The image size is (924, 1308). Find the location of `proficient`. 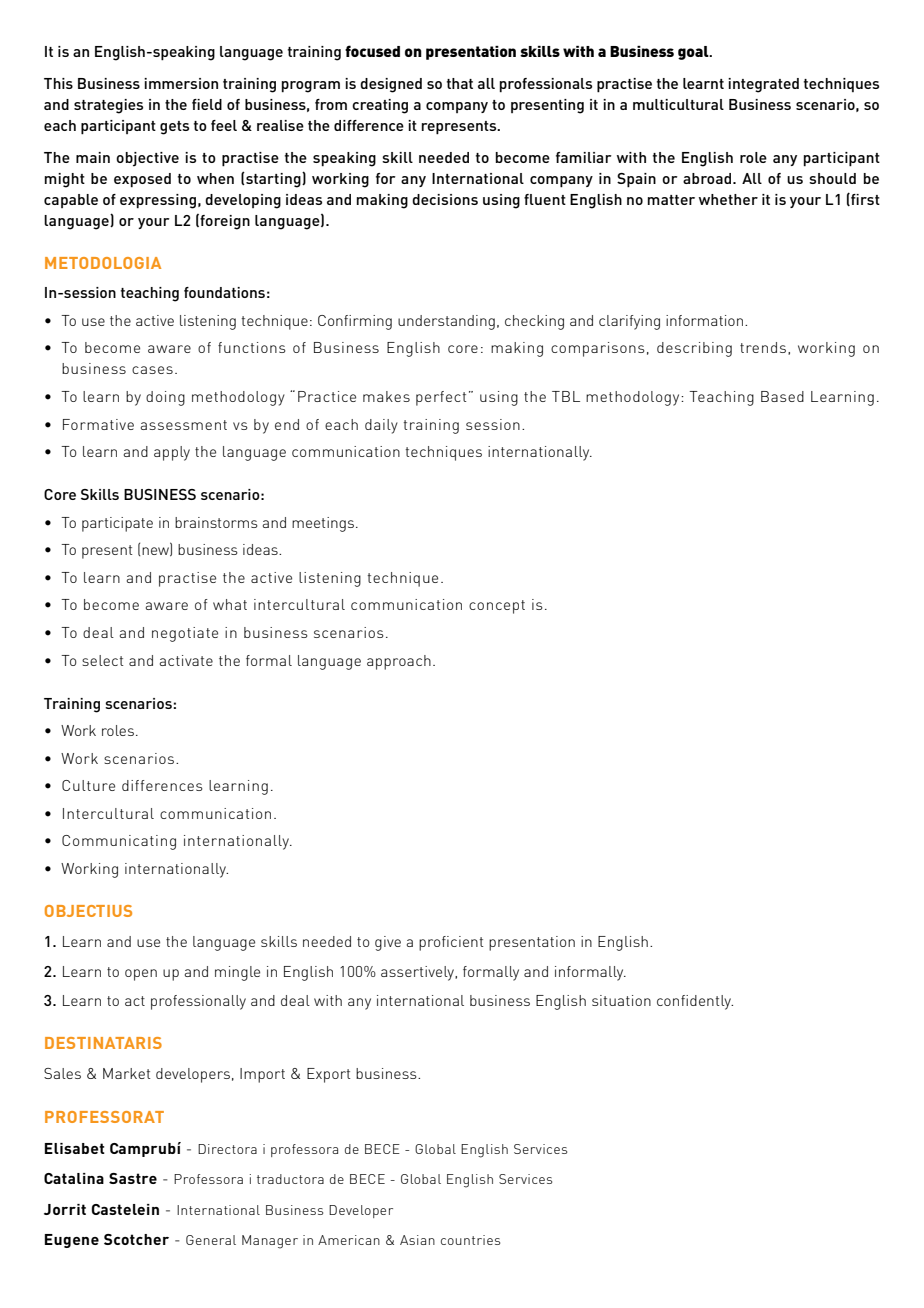

proficient is located at coordinates (451, 943).
